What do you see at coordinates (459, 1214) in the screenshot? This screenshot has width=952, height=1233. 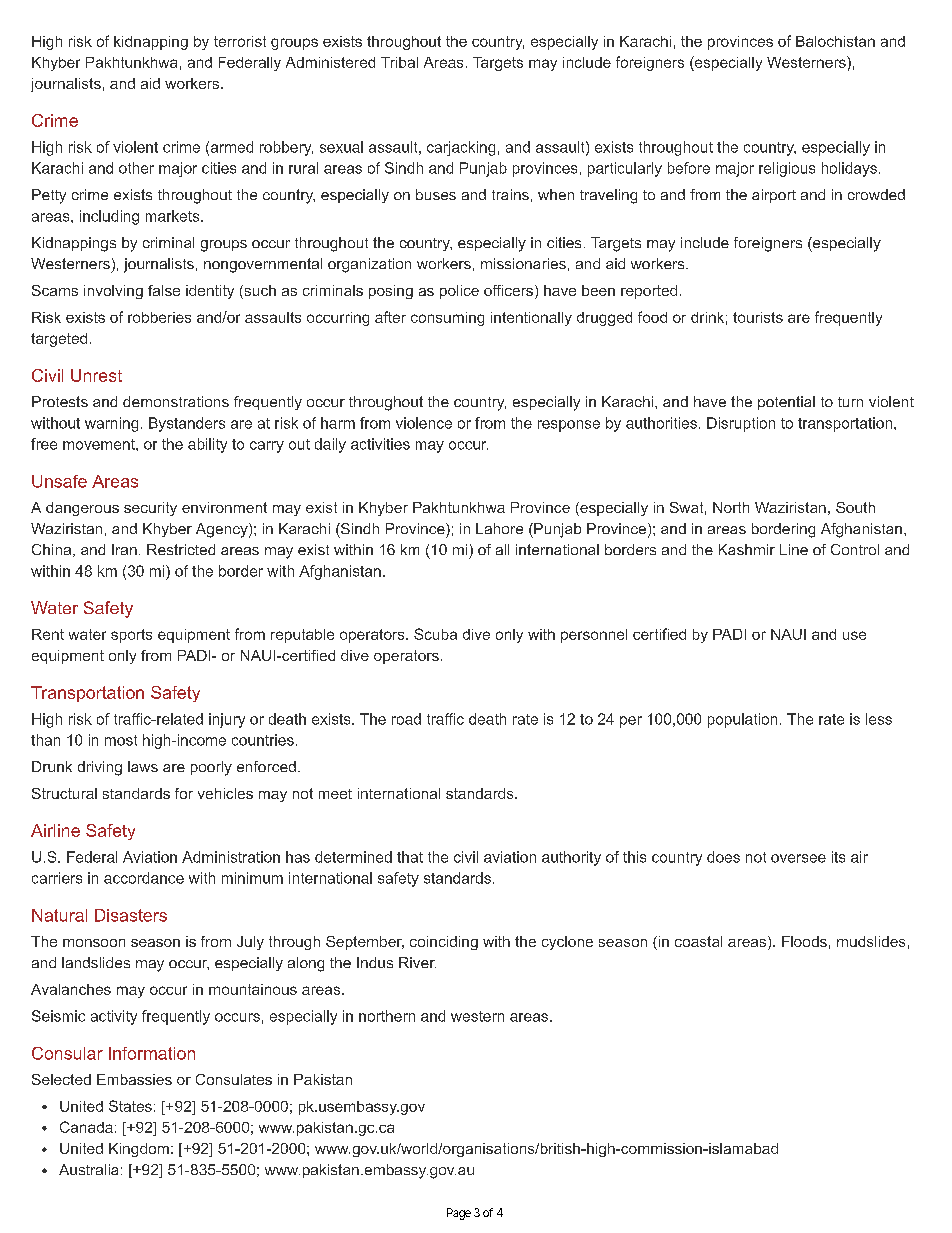 I see `Page` at bounding box center [459, 1214].
